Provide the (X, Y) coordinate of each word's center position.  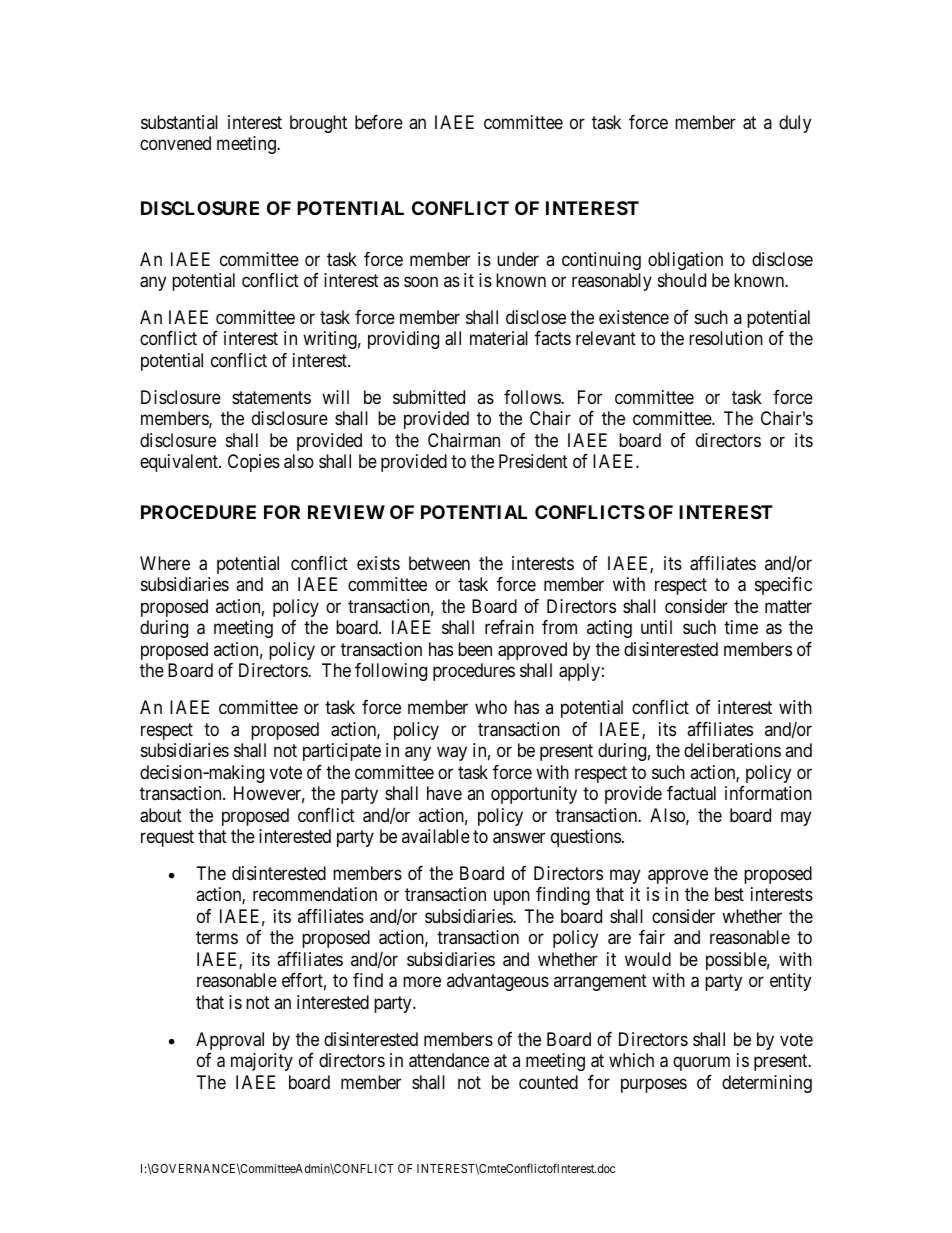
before (379, 122)
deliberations (732, 750)
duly (795, 124)
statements (271, 397)
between (439, 563)
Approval (230, 1041)
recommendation (315, 894)
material (499, 338)
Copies (254, 463)
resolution (726, 338)
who (491, 707)
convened (175, 143)
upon (512, 898)
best (729, 894)
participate (342, 752)
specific (783, 586)
